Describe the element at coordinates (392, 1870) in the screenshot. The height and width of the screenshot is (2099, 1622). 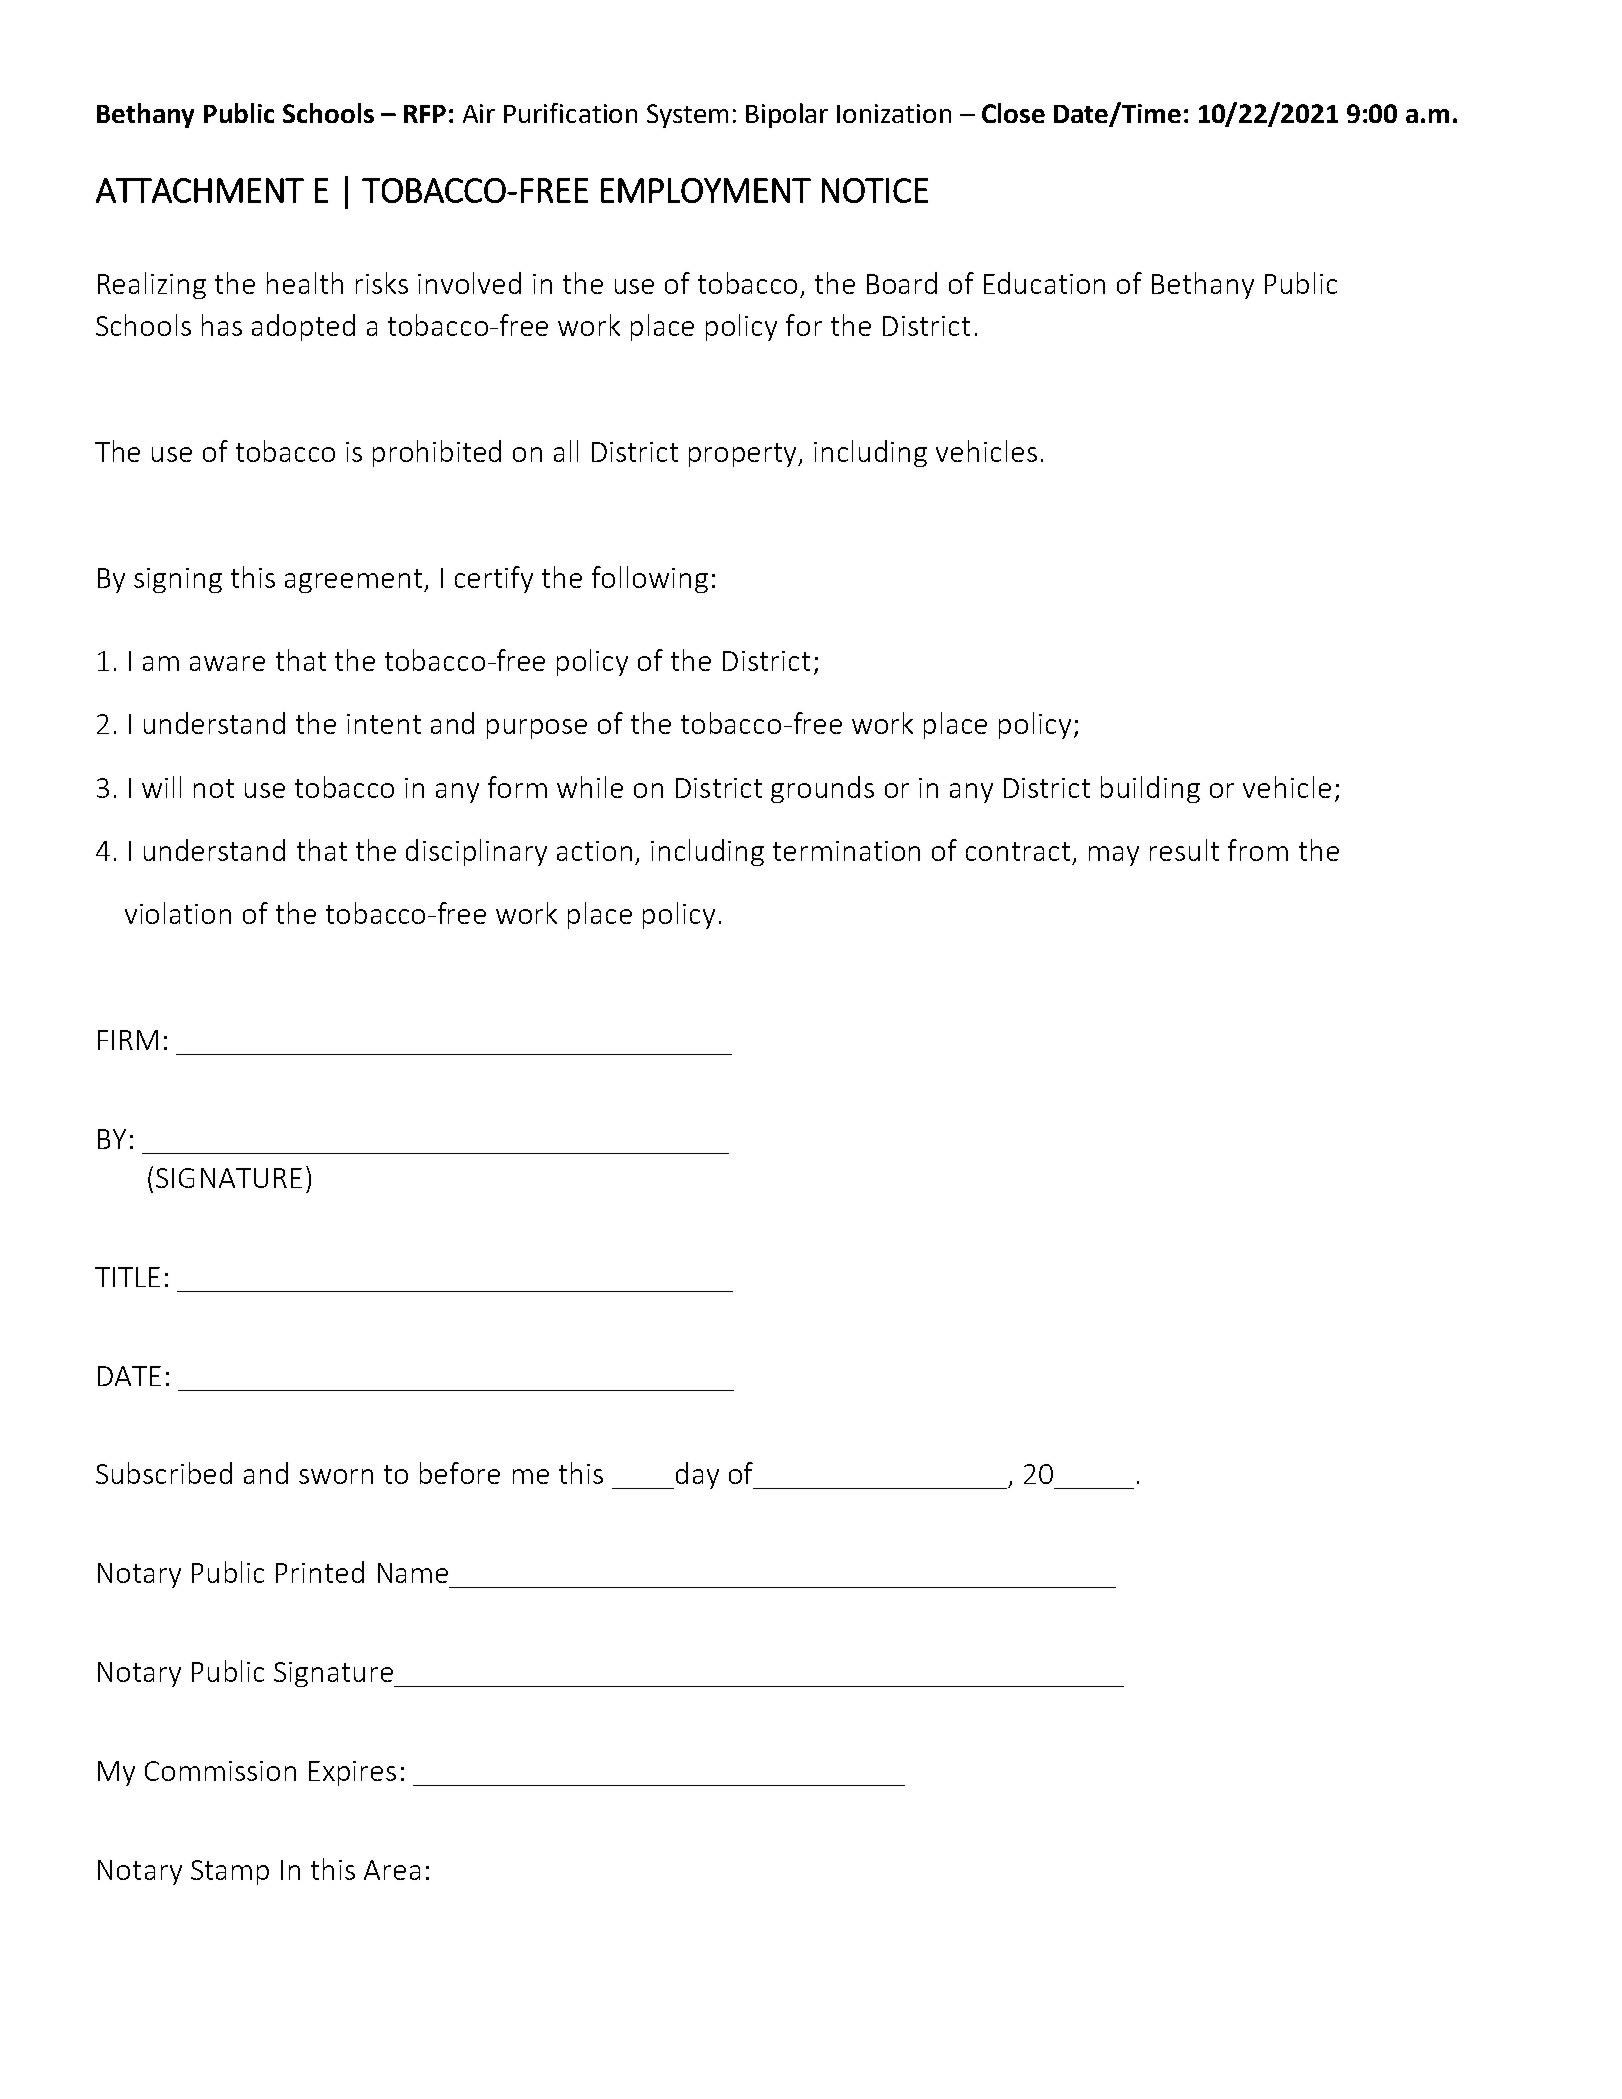
I see `Area` at that location.
